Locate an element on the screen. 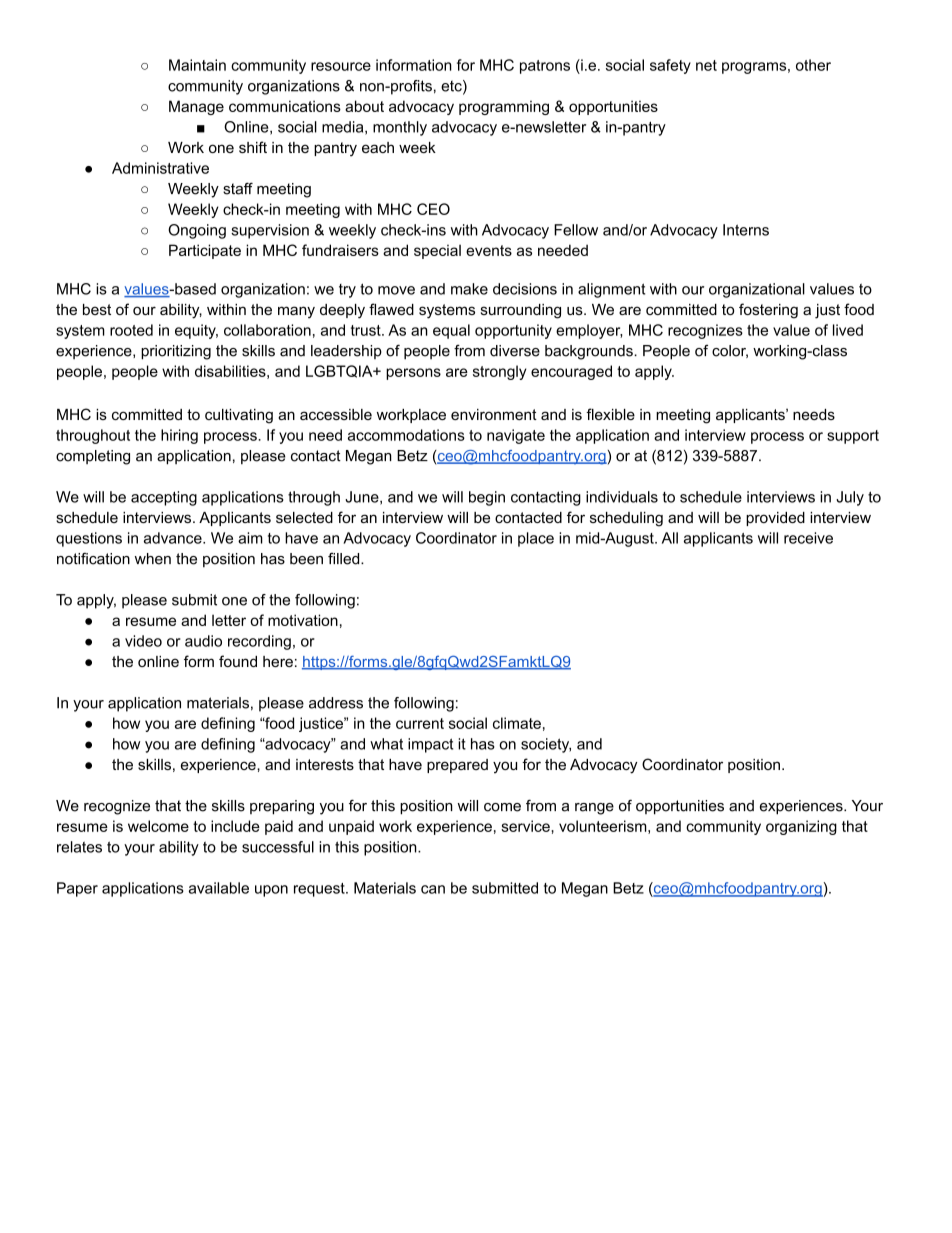 This screenshot has height=1233, width=952. accepting is located at coordinates (164, 498).
